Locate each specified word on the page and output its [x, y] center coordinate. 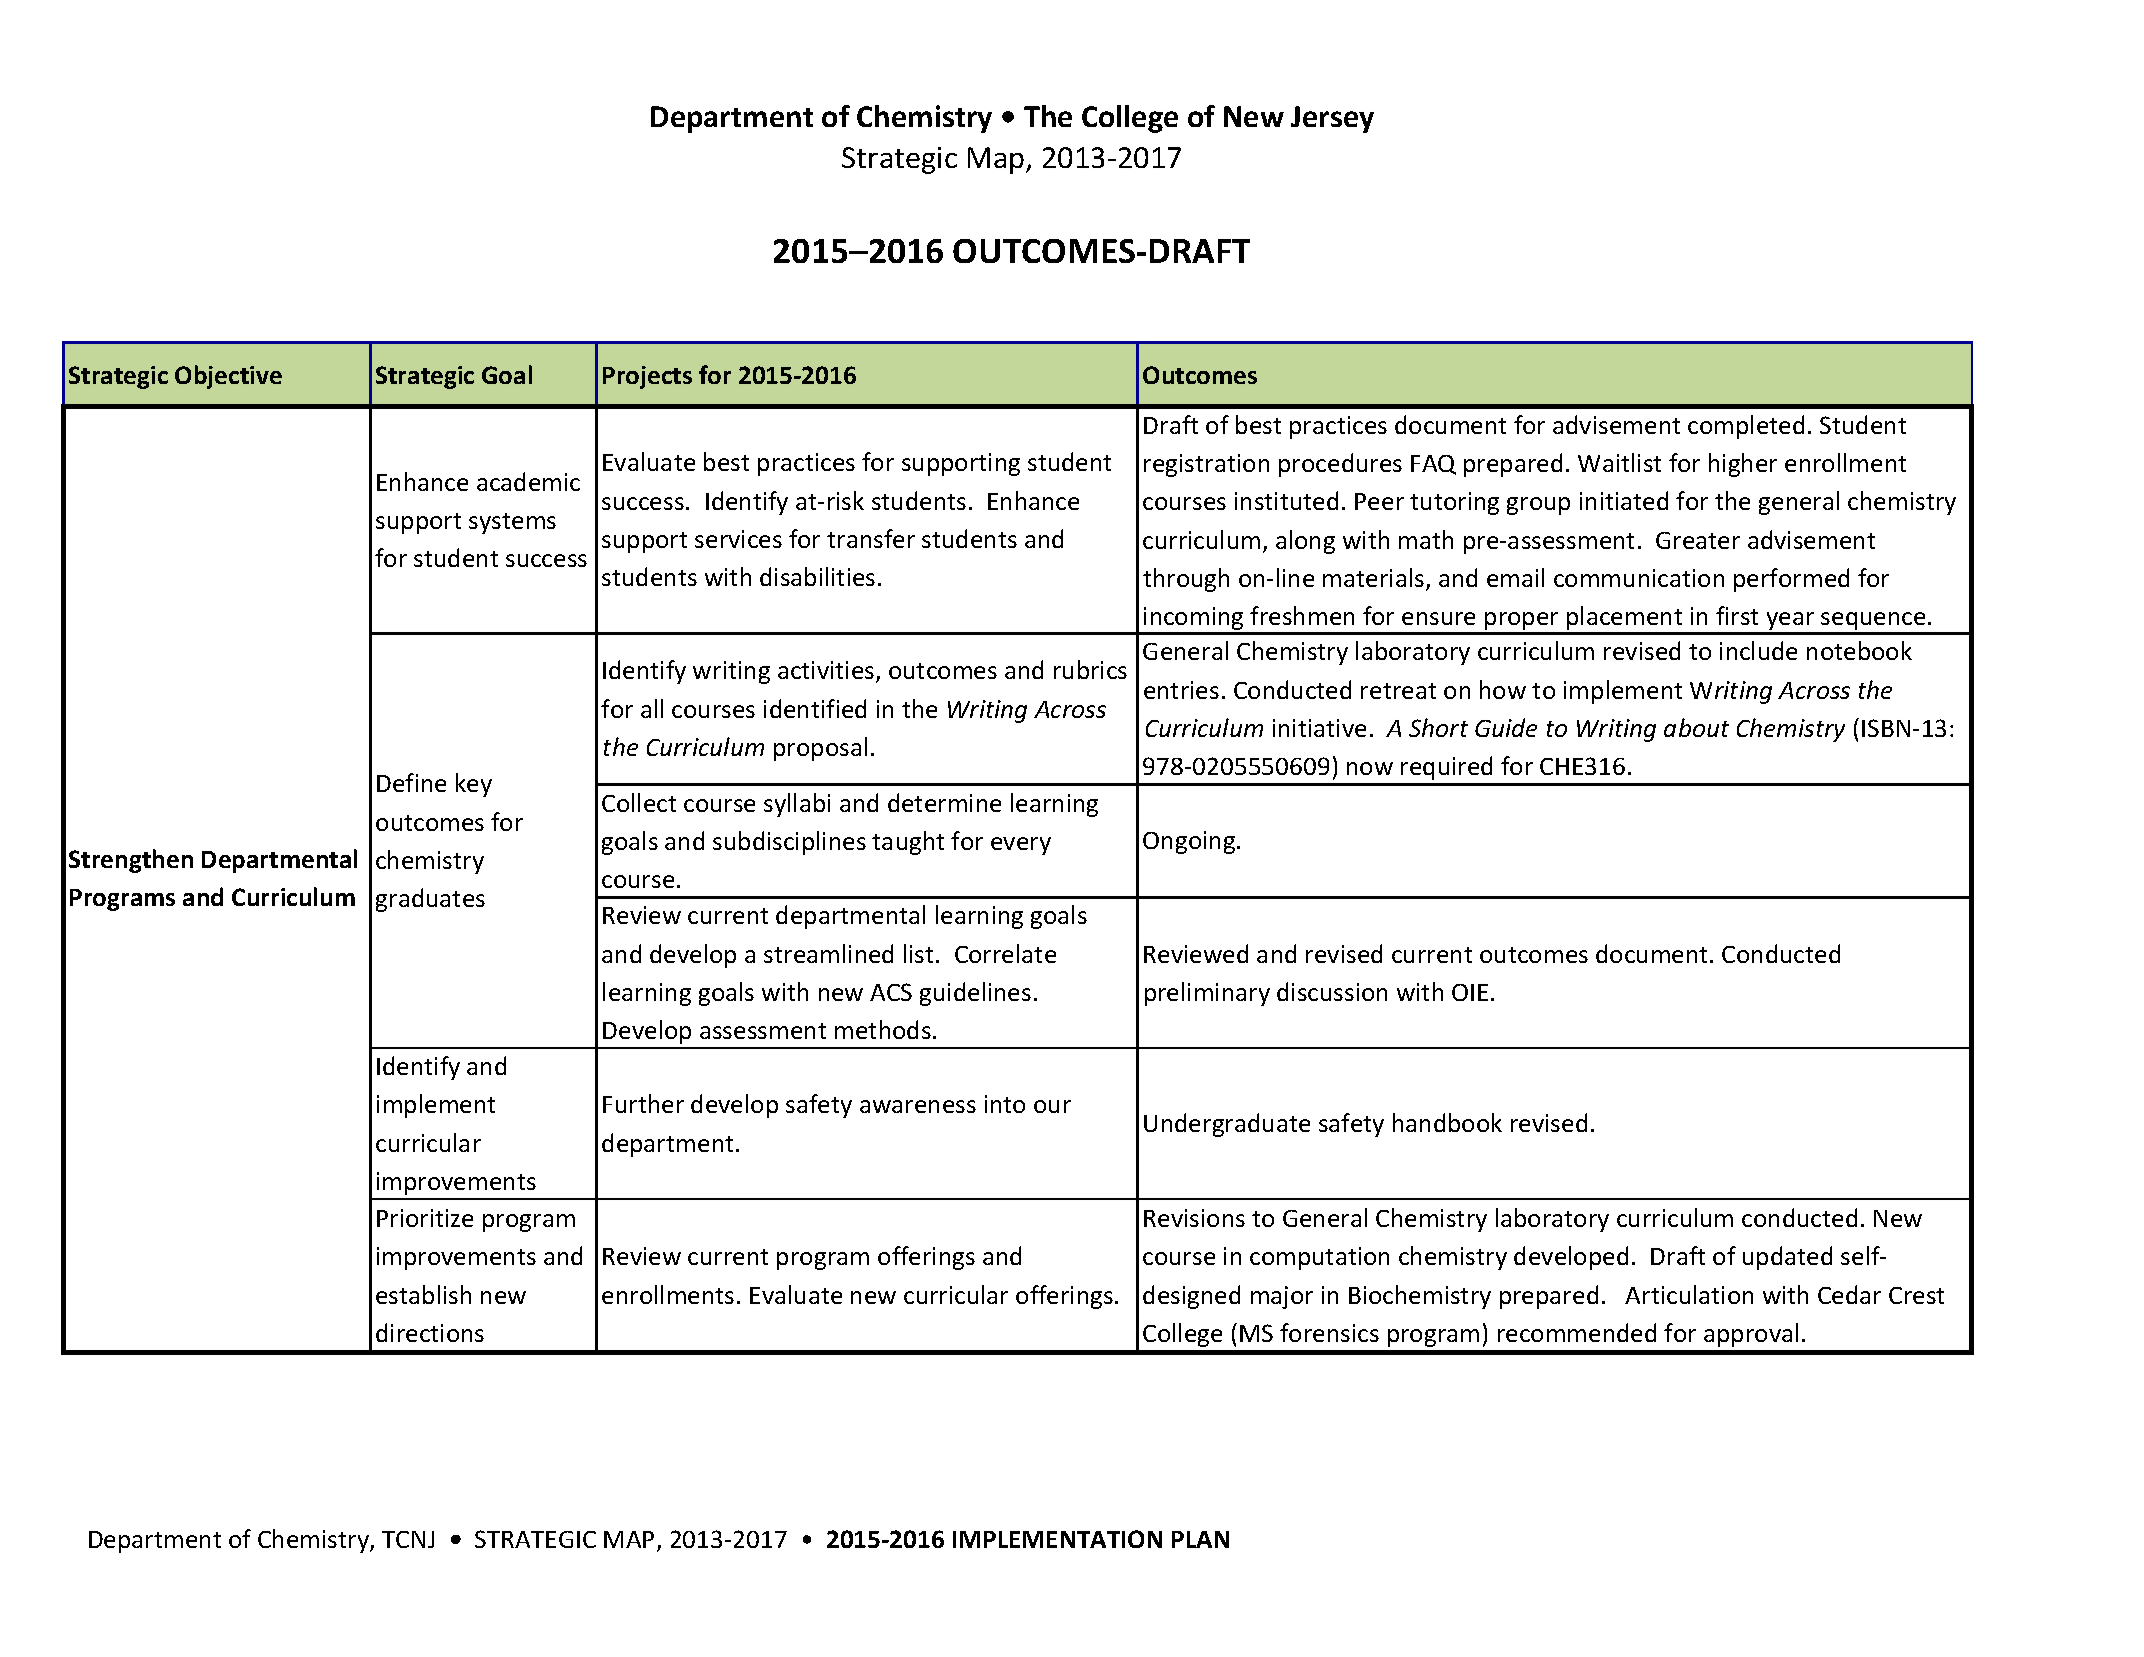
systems [512, 523]
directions [430, 1332]
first [1737, 615]
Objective [228, 377]
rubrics [1090, 669]
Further [643, 1103]
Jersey [1332, 119]
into [1005, 1104]
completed [1746, 427]
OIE [1470, 992]
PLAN [1200, 1539]
